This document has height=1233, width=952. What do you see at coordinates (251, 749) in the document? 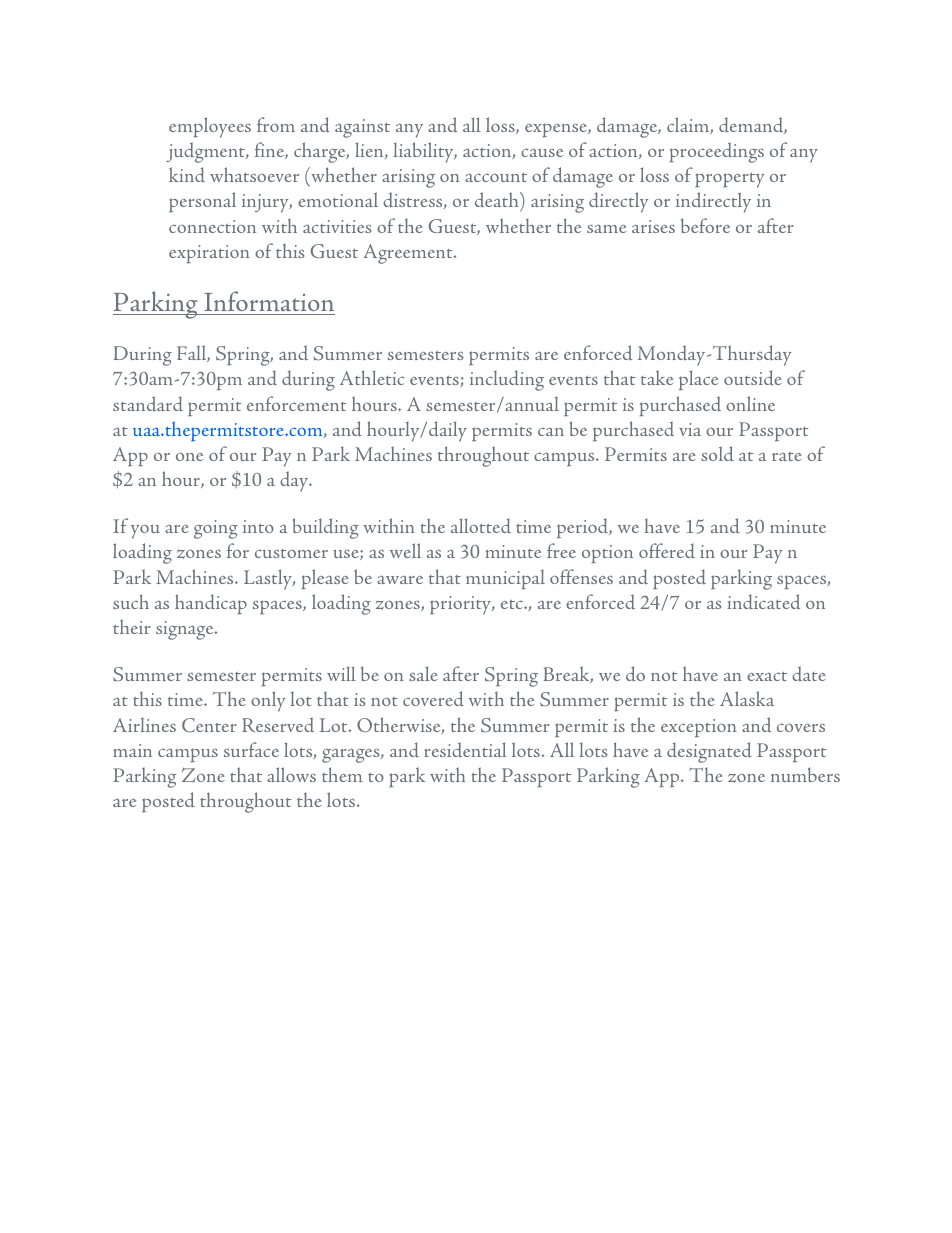
I see `surface` at bounding box center [251, 749].
